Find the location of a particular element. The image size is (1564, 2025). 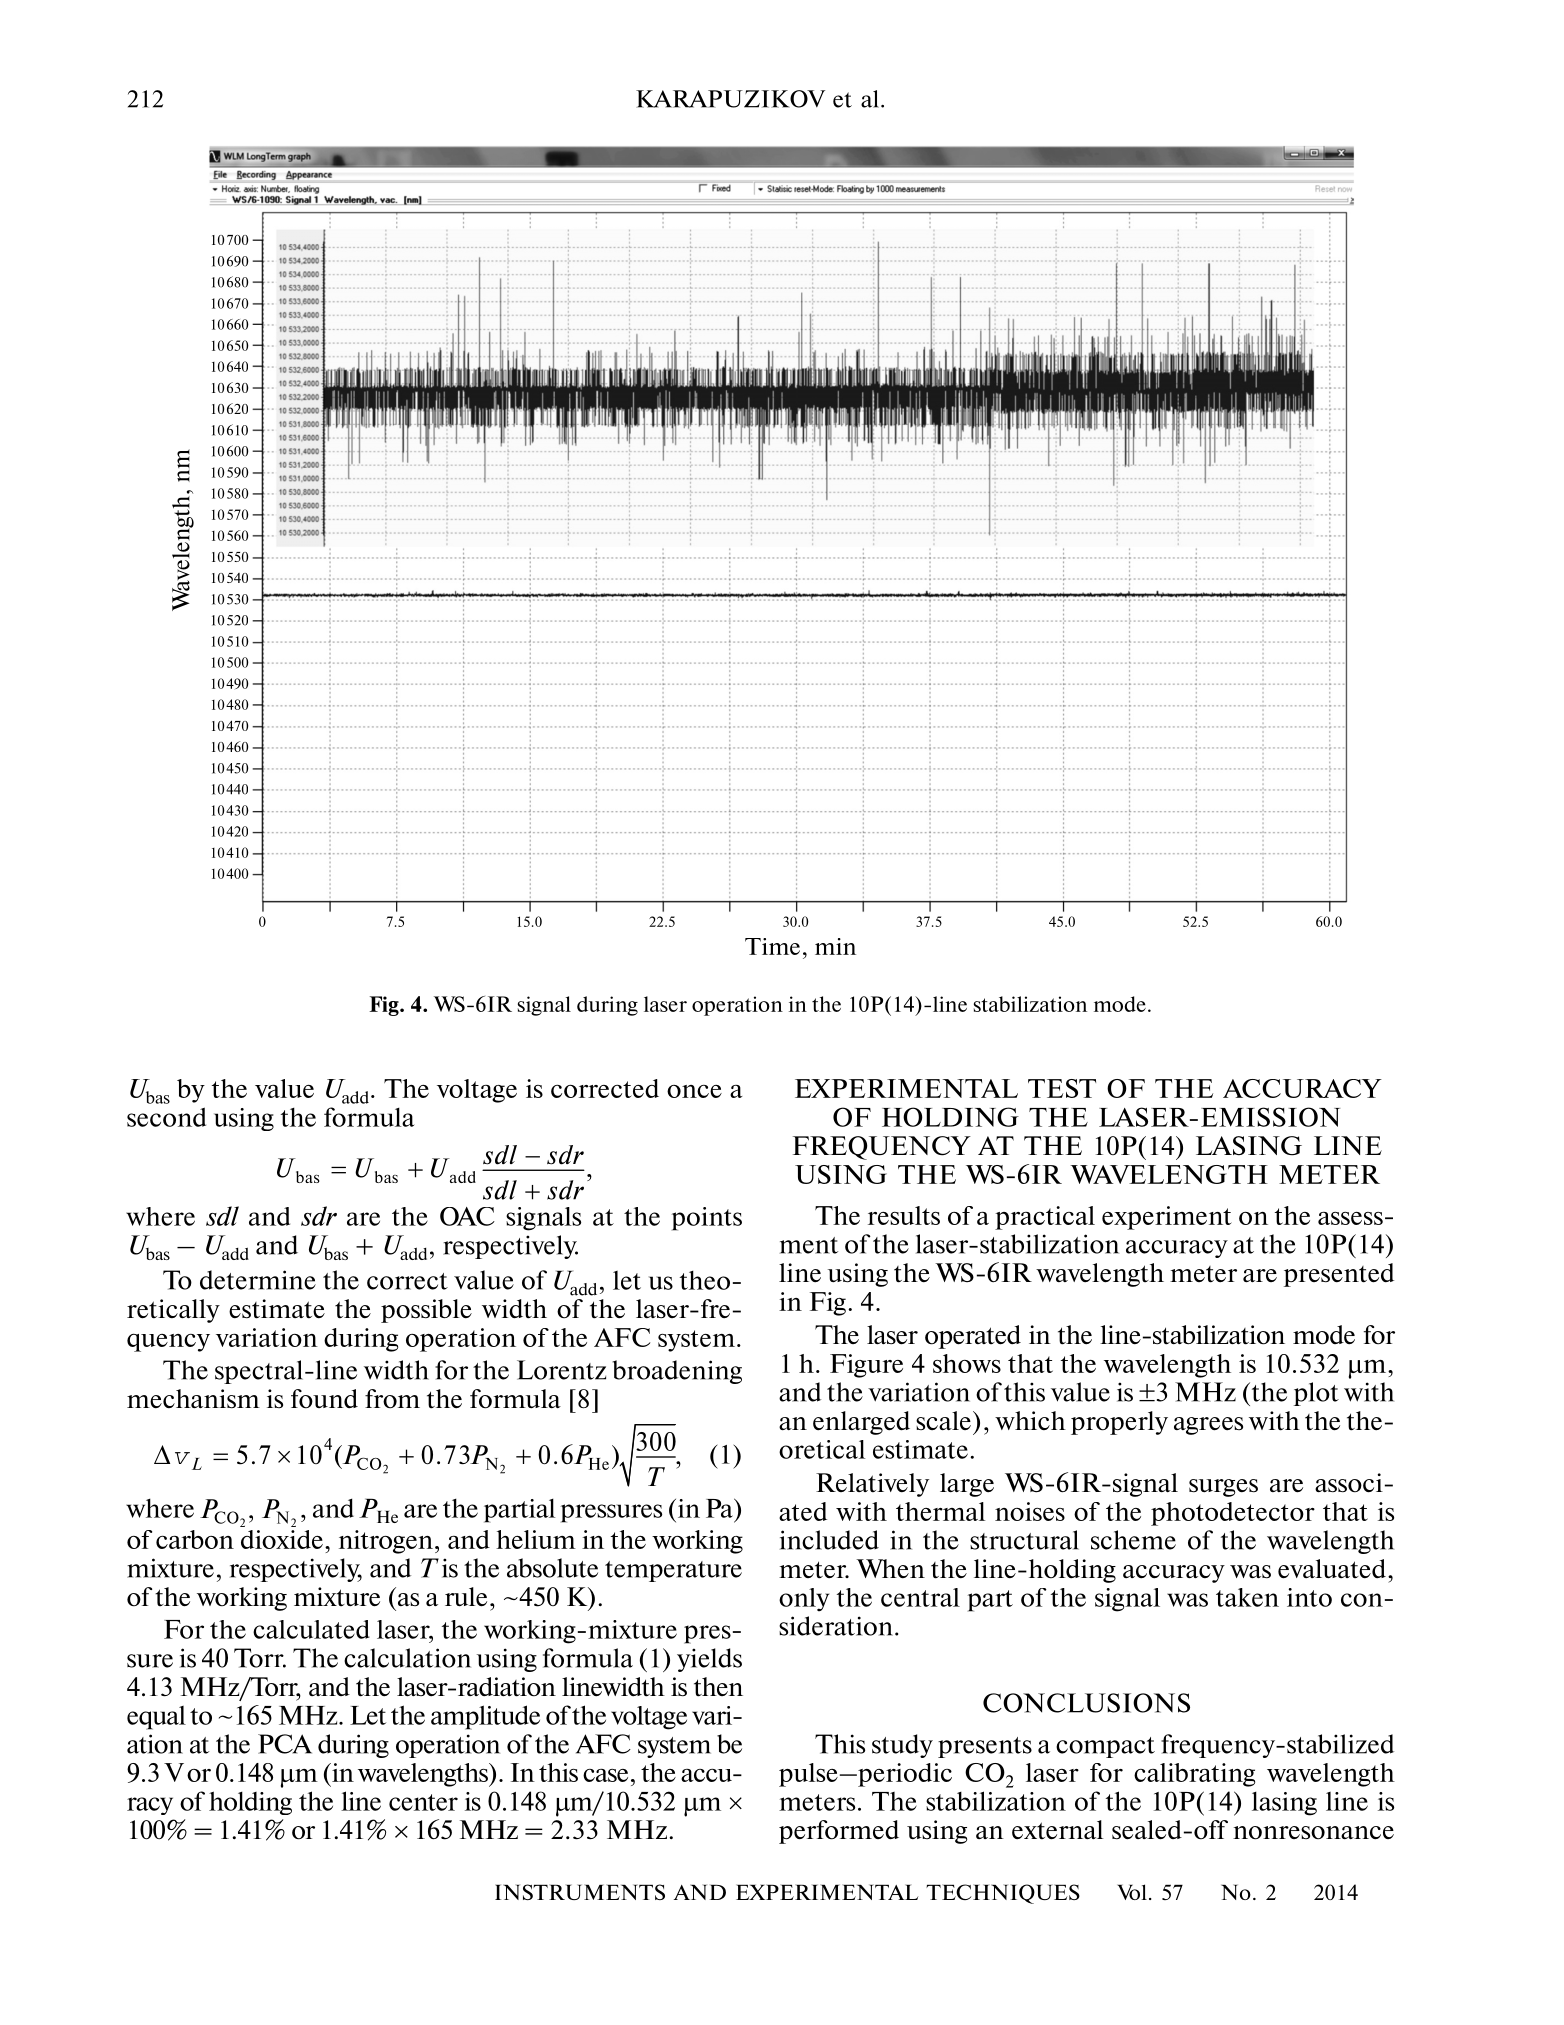

scheme is located at coordinates (1133, 1540).
